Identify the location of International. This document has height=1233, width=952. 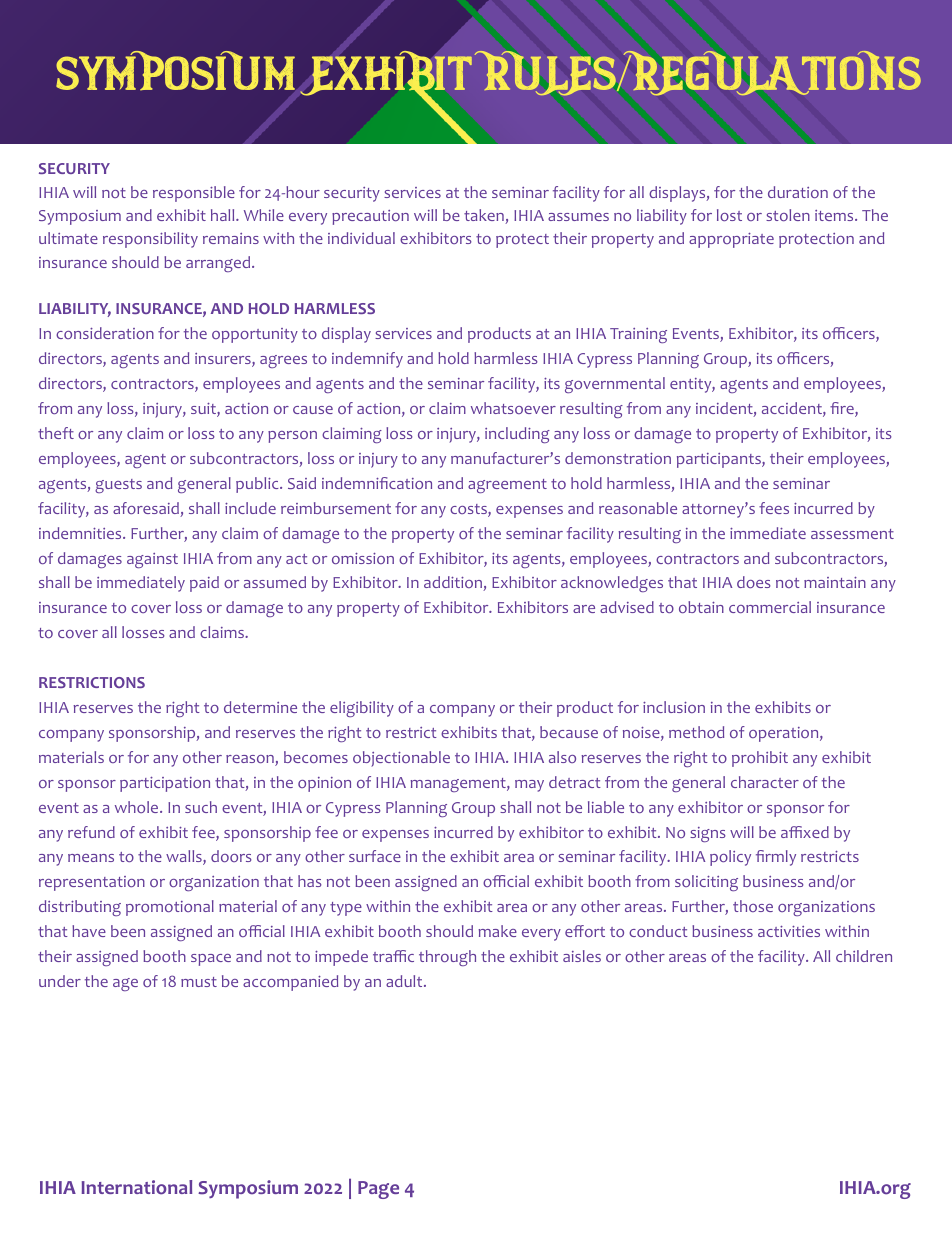
(137, 1187).
